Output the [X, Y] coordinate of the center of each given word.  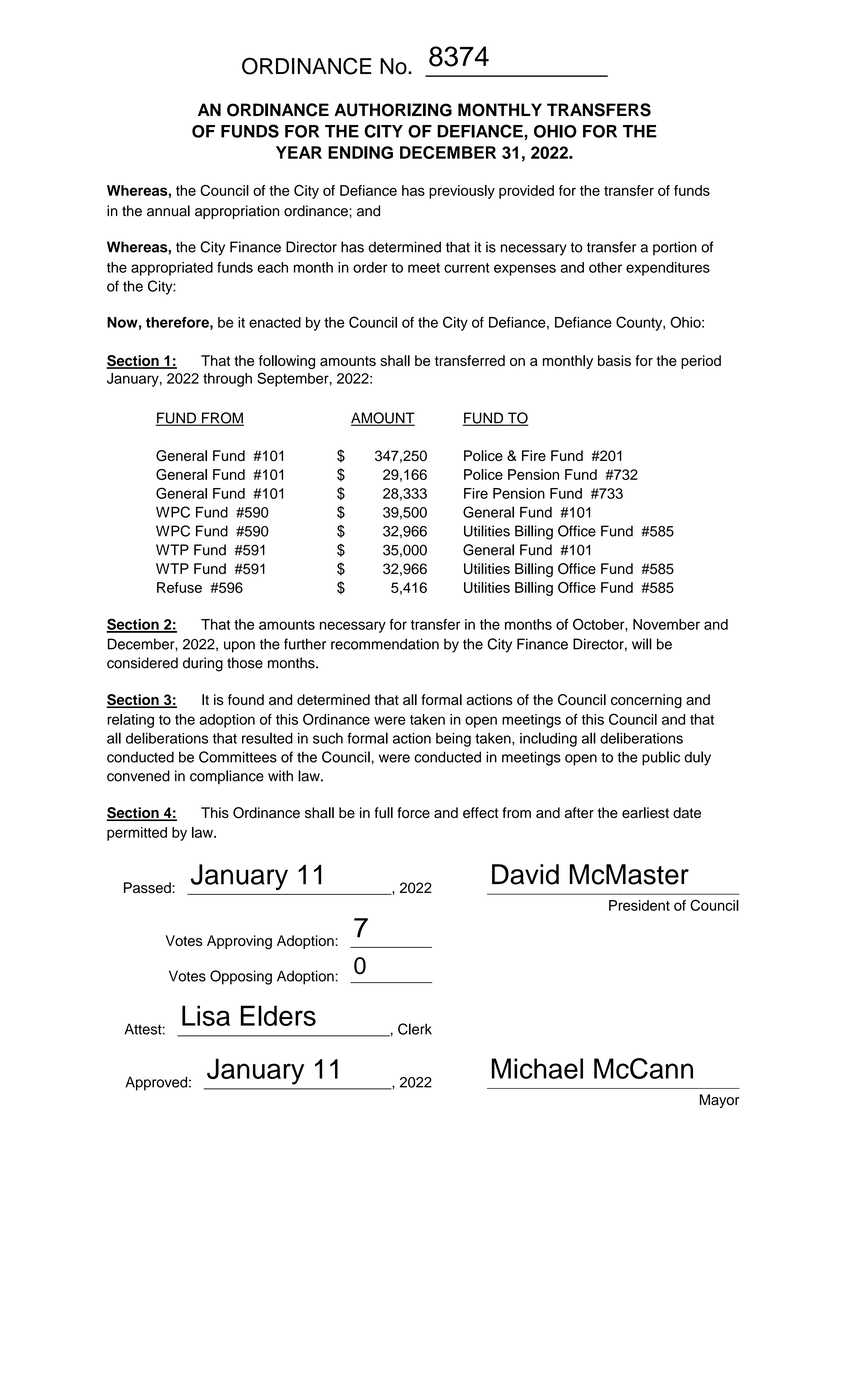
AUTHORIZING [393, 110]
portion [675, 248]
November [666, 624]
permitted [137, 834]
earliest [645, 813]
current [467, 268]
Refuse [179, 587]
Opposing [241, 977]
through [227, 380]
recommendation [385, 644]
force [413, 813]
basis [614, 360]
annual [168, 211]
